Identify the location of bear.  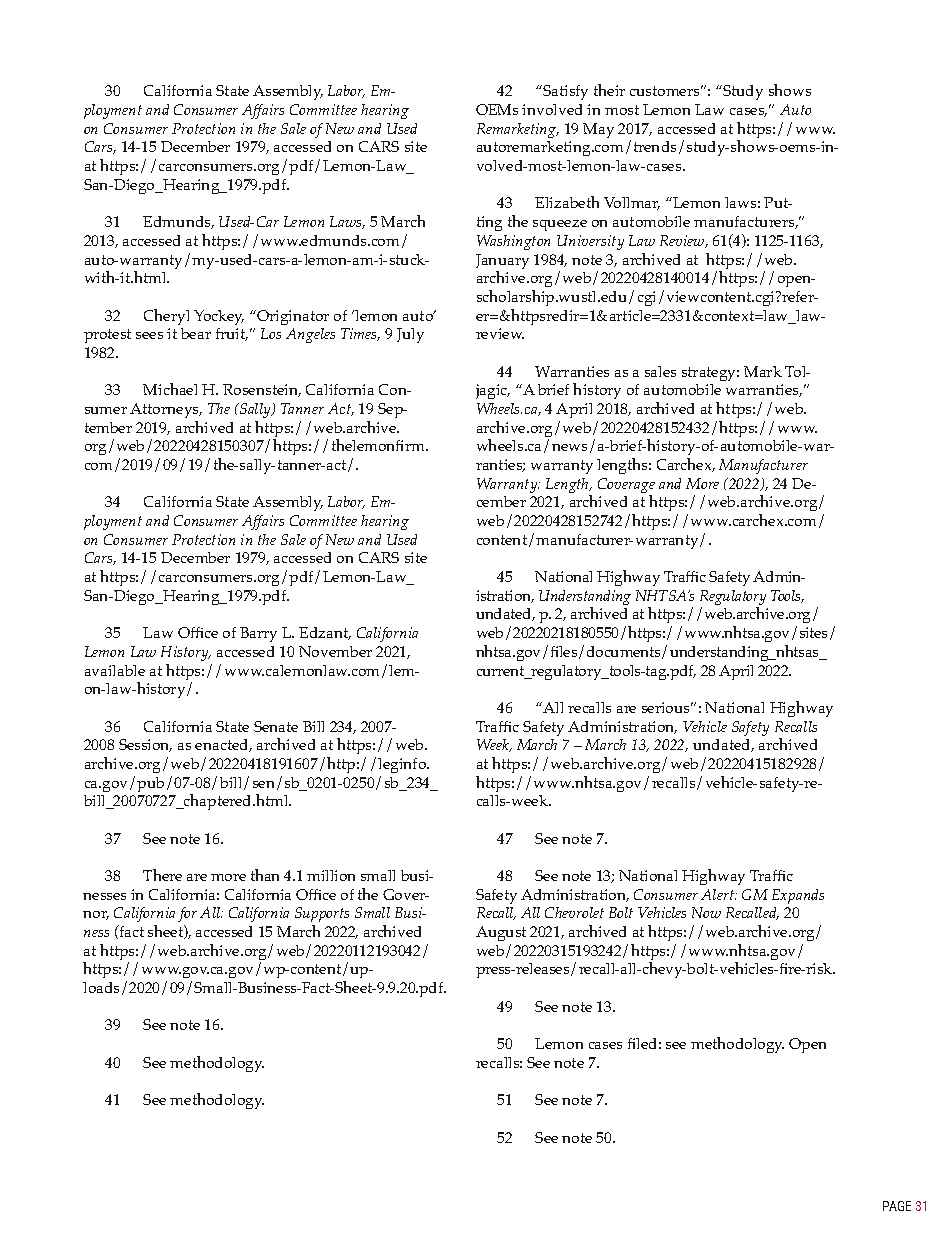
(196, 333).
